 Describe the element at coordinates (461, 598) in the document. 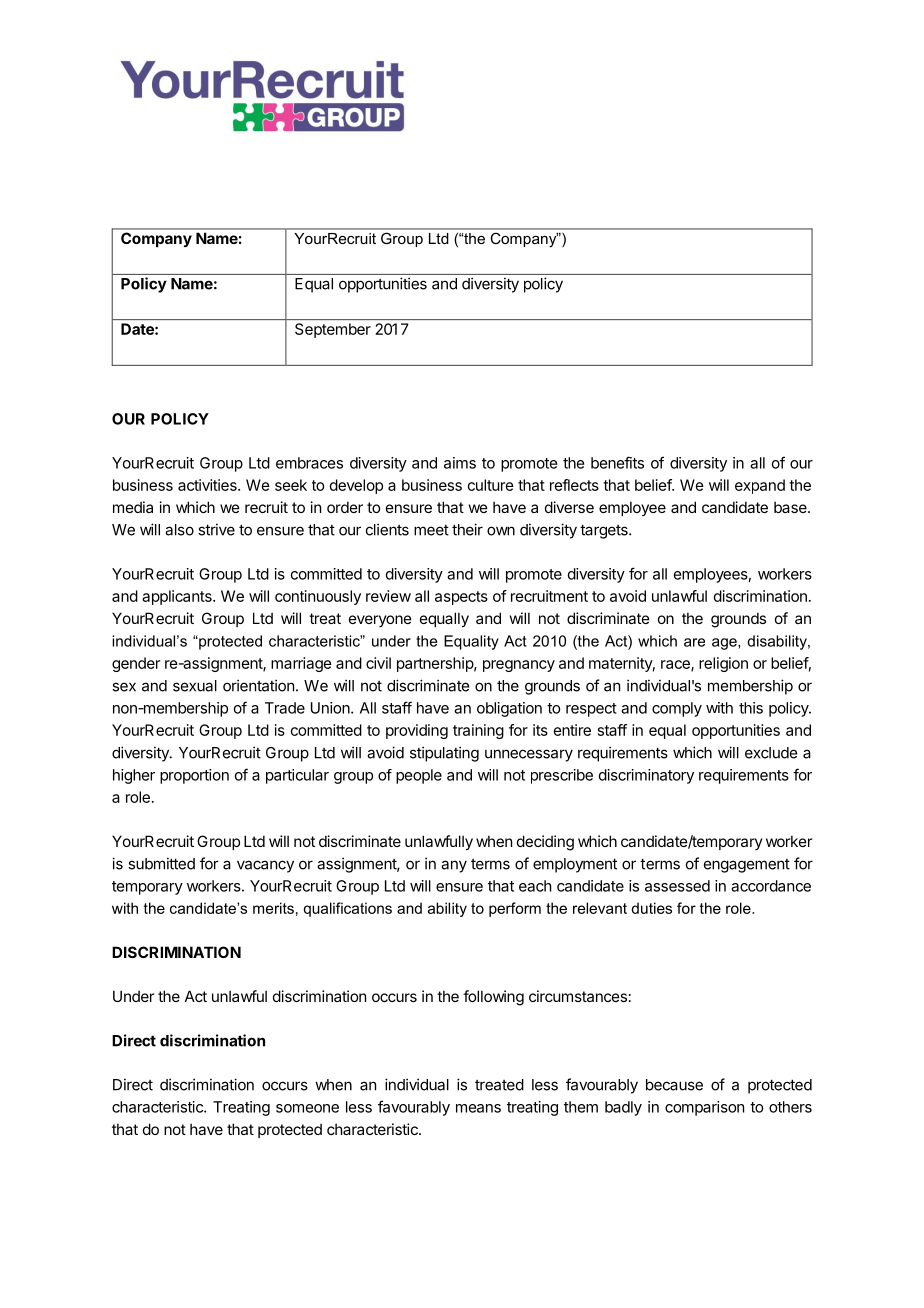

I see `aspects` at that location.
